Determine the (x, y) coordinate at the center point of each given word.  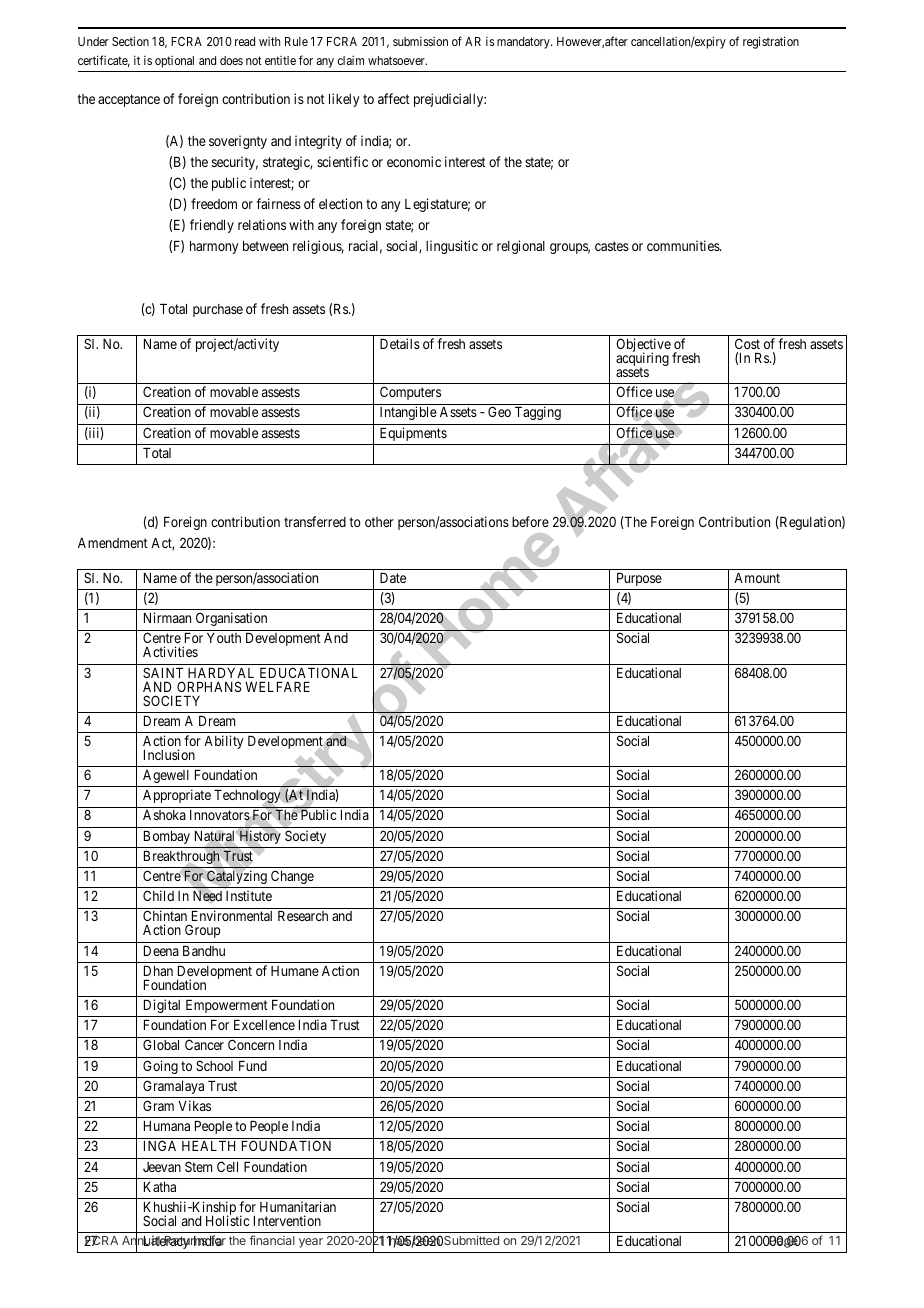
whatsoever (397, 60)
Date (393, 578)
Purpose (639, 579)
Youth (224, 638)
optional (174, 62)
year (311, 1243)
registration (771, 42)
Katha (160, 1187)
